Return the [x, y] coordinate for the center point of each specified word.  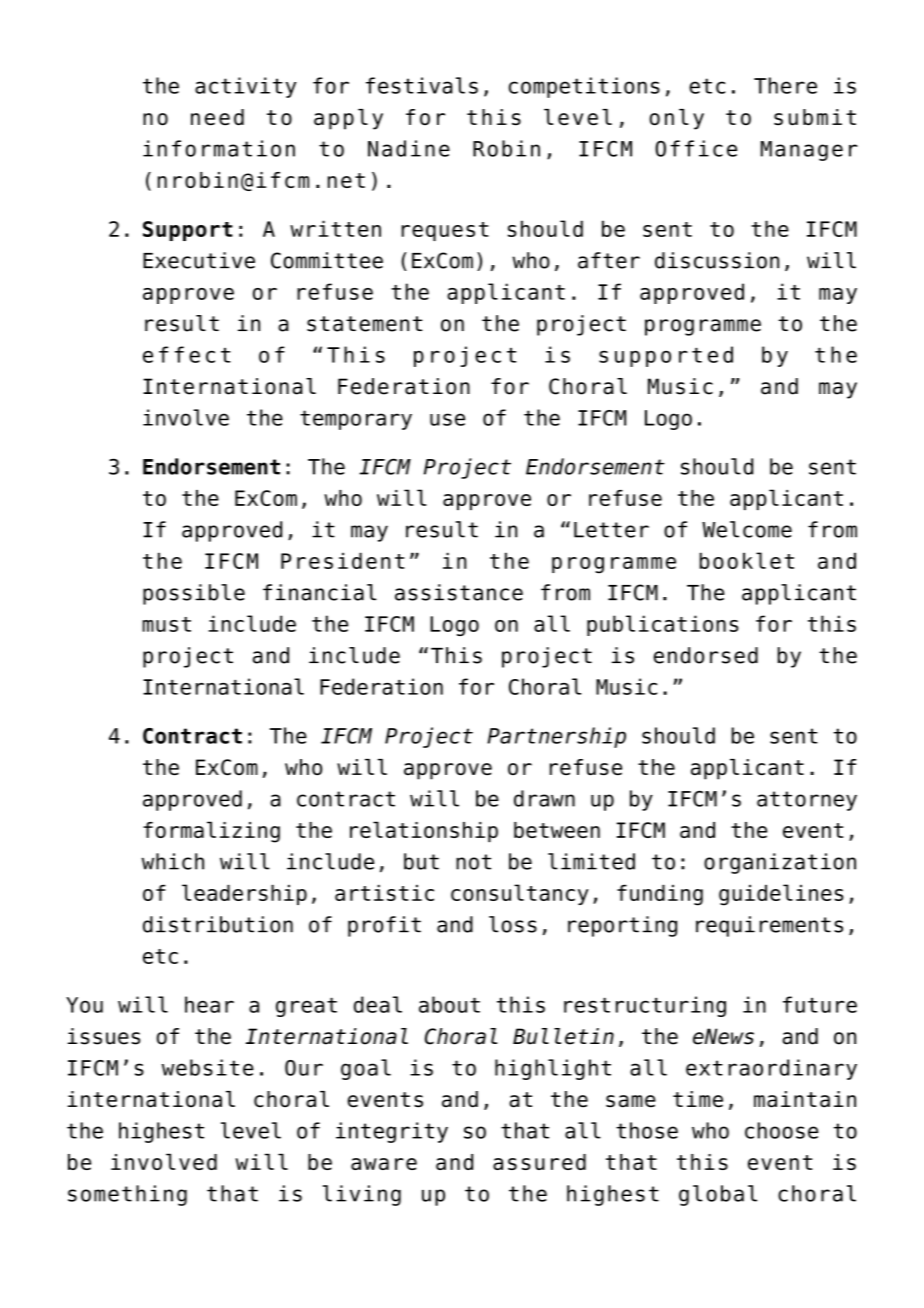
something [127, 1195]
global [718, 1195]
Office [696, 148]
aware [384, 1164]
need [217, 117]
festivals [422, 85]
